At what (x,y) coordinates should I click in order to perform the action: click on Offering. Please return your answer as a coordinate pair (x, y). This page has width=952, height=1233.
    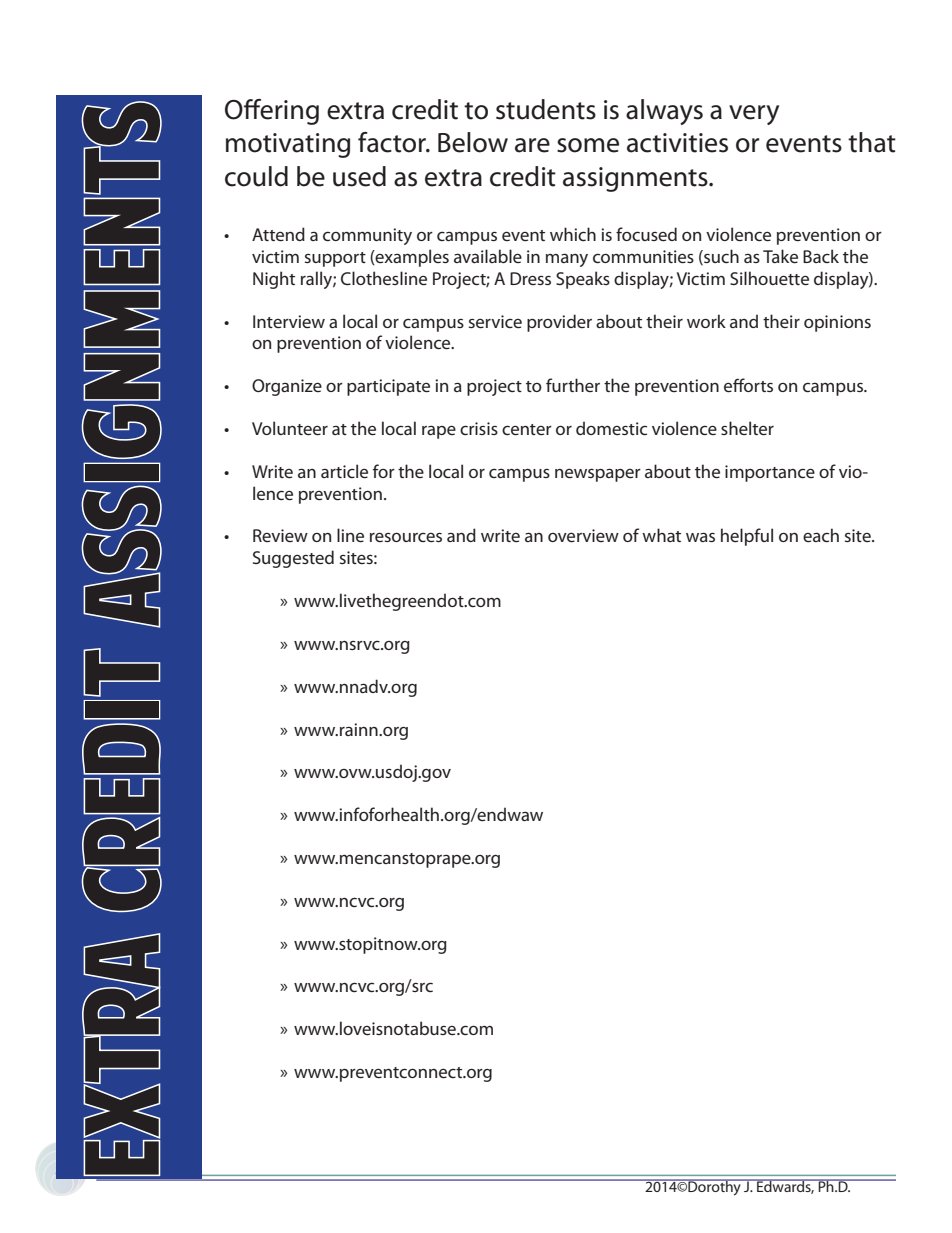
    Looking at the image, I should click on (272, 112).
